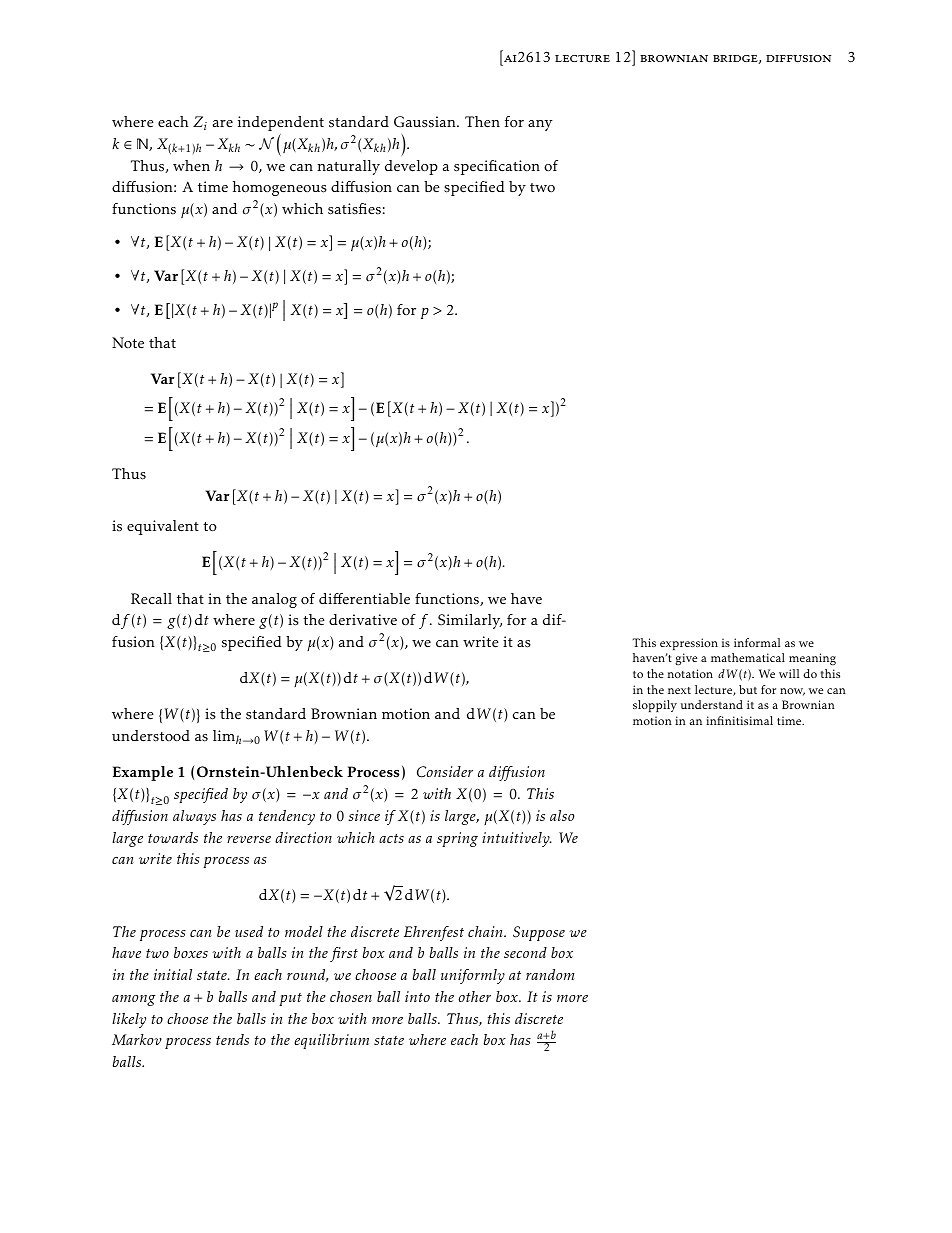  I want to click on any, so click(540, 125).
